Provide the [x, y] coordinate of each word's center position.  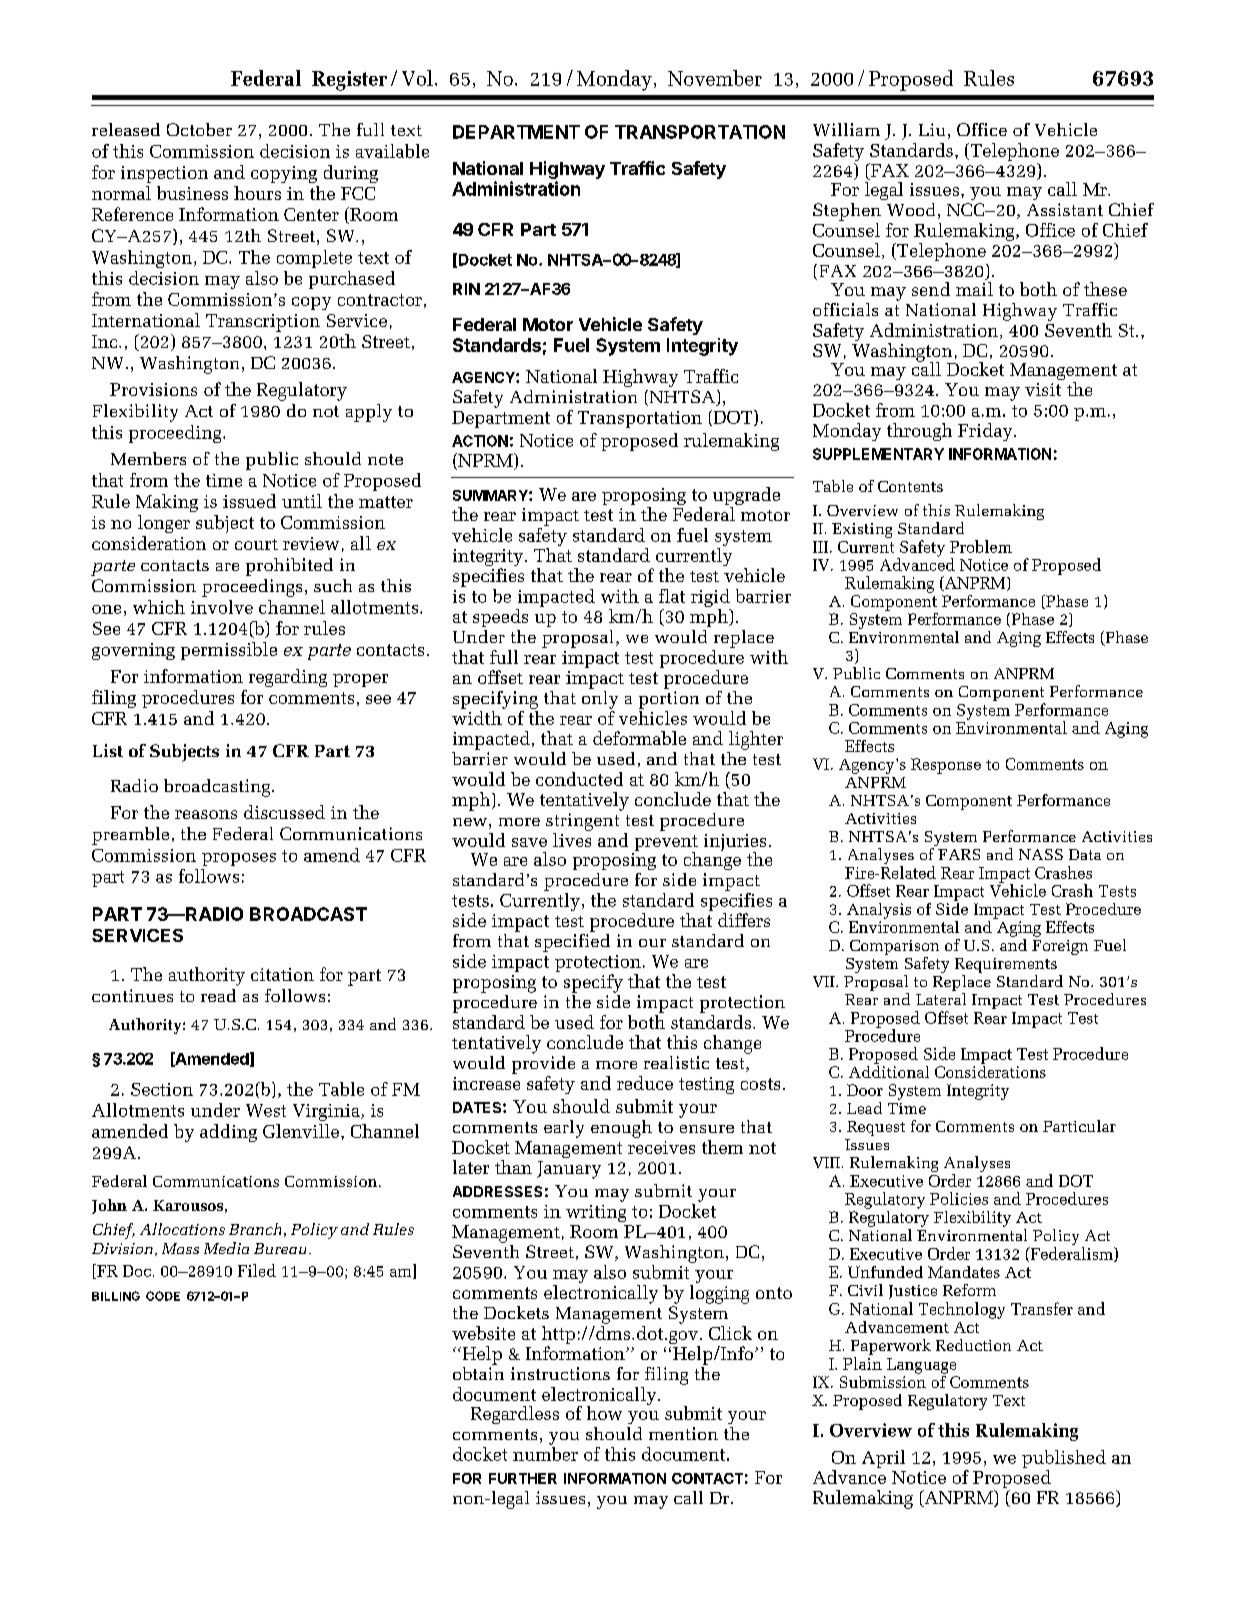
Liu [932, 129]
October [199, 129]
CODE [163, 1296]
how [604, 1413]
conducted [579, 779]
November [715, 78]
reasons [206, 814]
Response [946, 766]
